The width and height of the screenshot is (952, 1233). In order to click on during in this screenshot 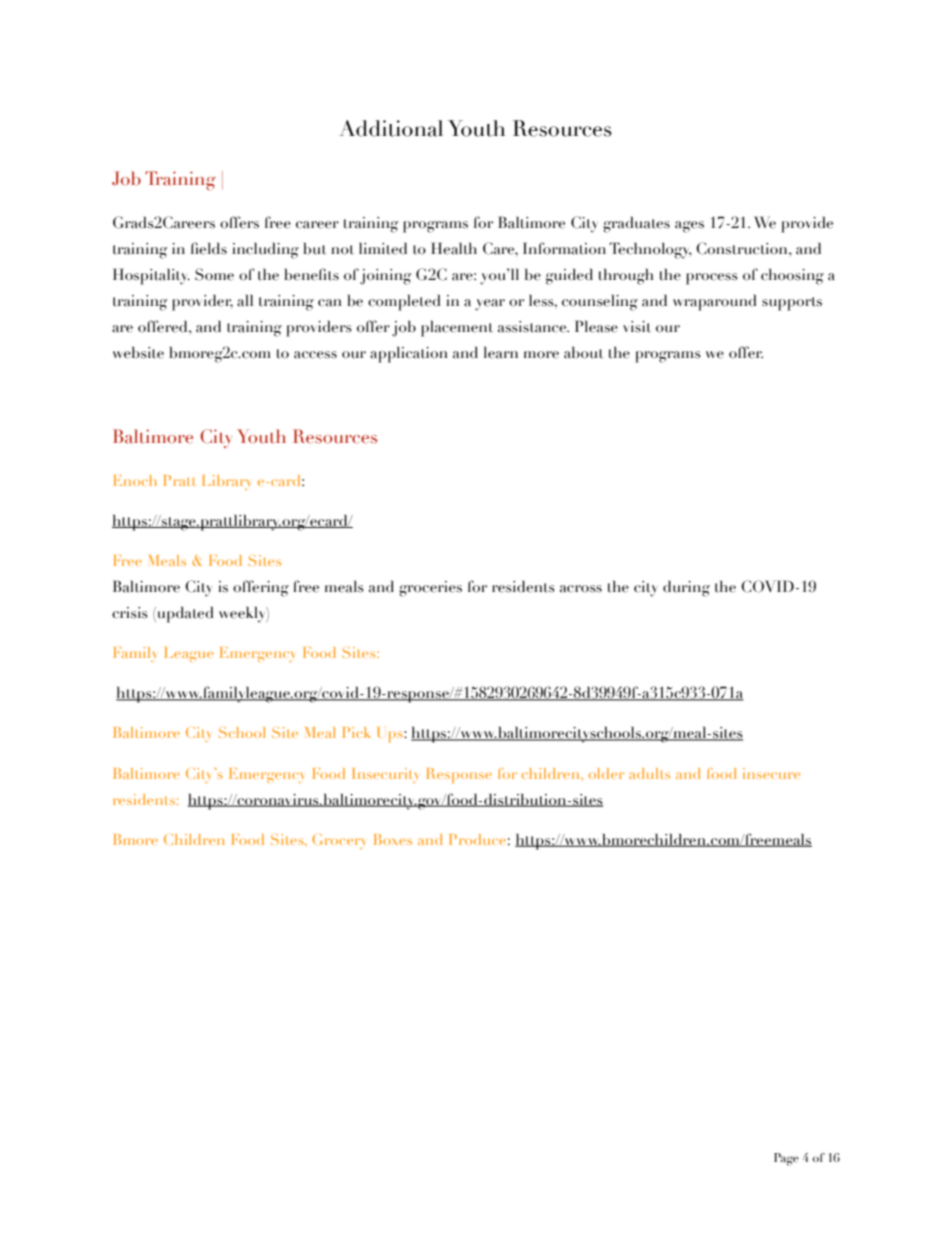, I will do `click(686, 588)`.
